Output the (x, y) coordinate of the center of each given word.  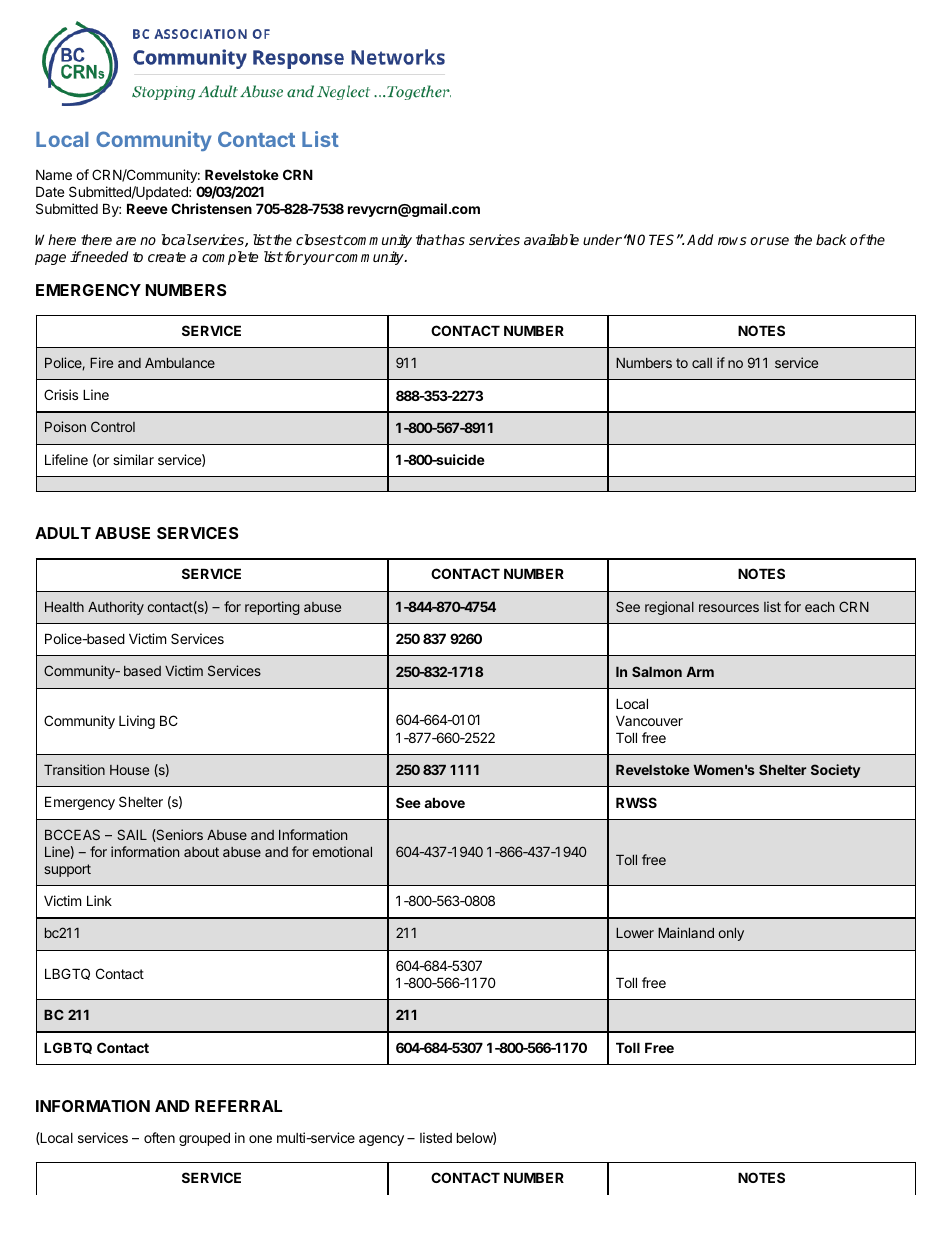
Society (835, 771)
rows (732, 241)
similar (133, 459)
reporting (272, 608)
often (159, 1137)
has (453, 239)
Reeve (147, 208)
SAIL (132, 834)
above (444, 802)
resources (729, 608)
